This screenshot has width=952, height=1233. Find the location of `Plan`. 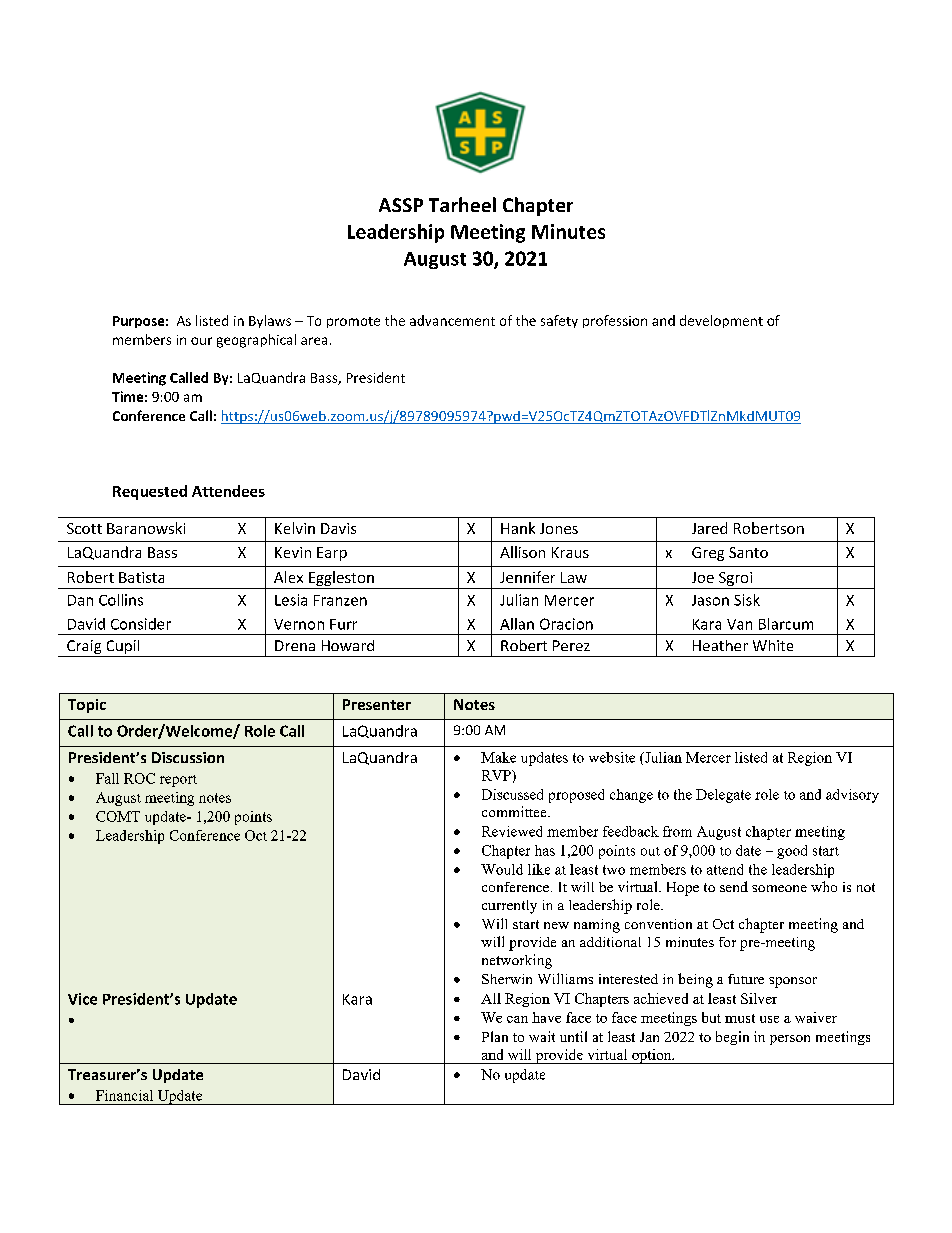

Plan is located at coordinates (495, 1036).
